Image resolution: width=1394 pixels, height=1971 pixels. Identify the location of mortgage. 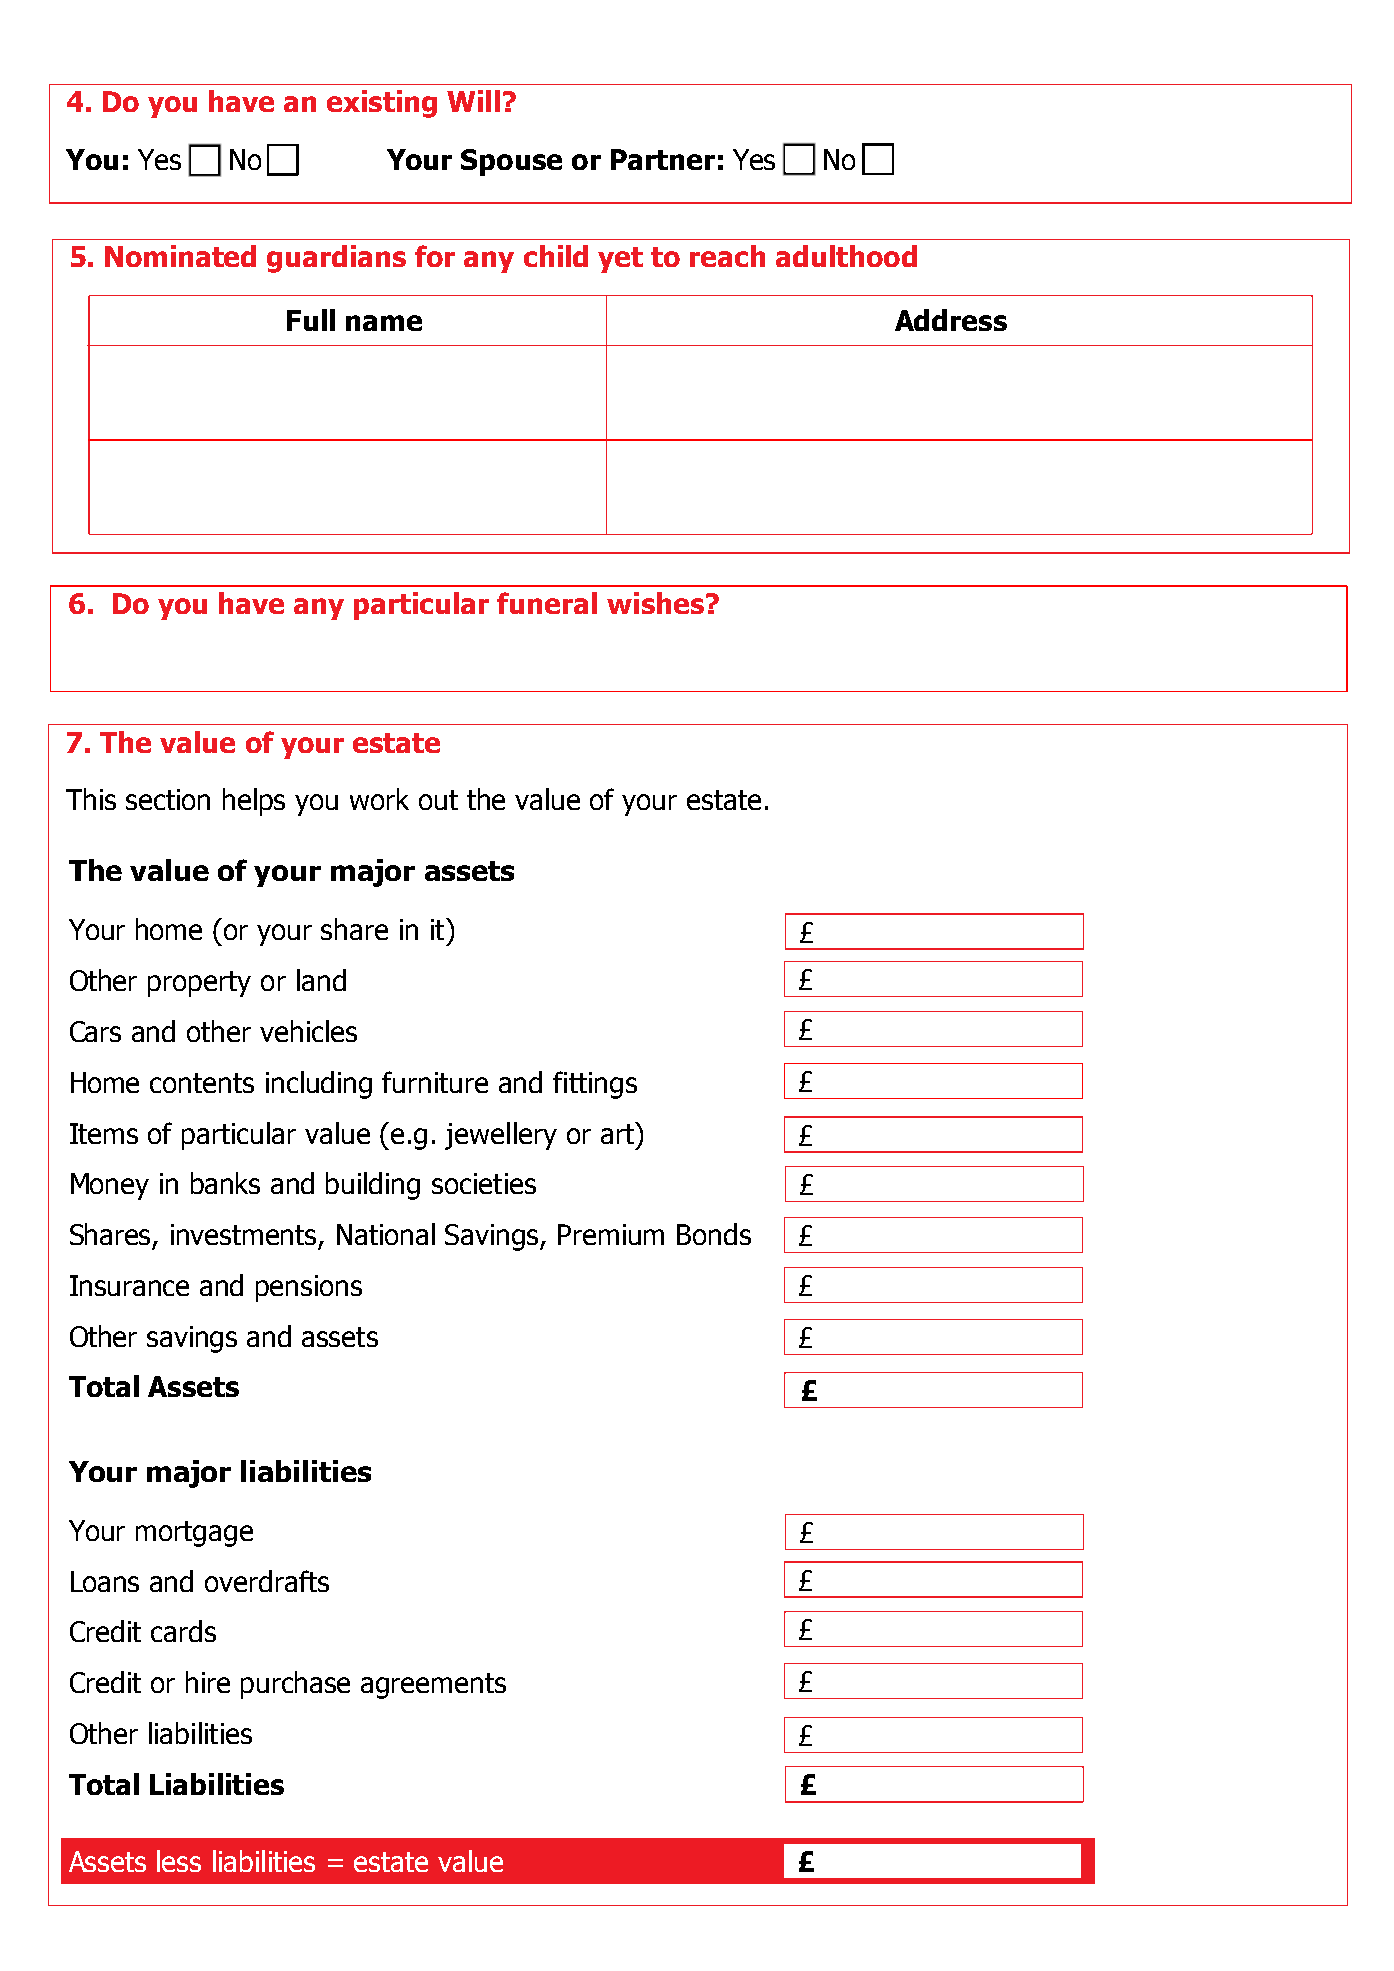
(194, 1534).
